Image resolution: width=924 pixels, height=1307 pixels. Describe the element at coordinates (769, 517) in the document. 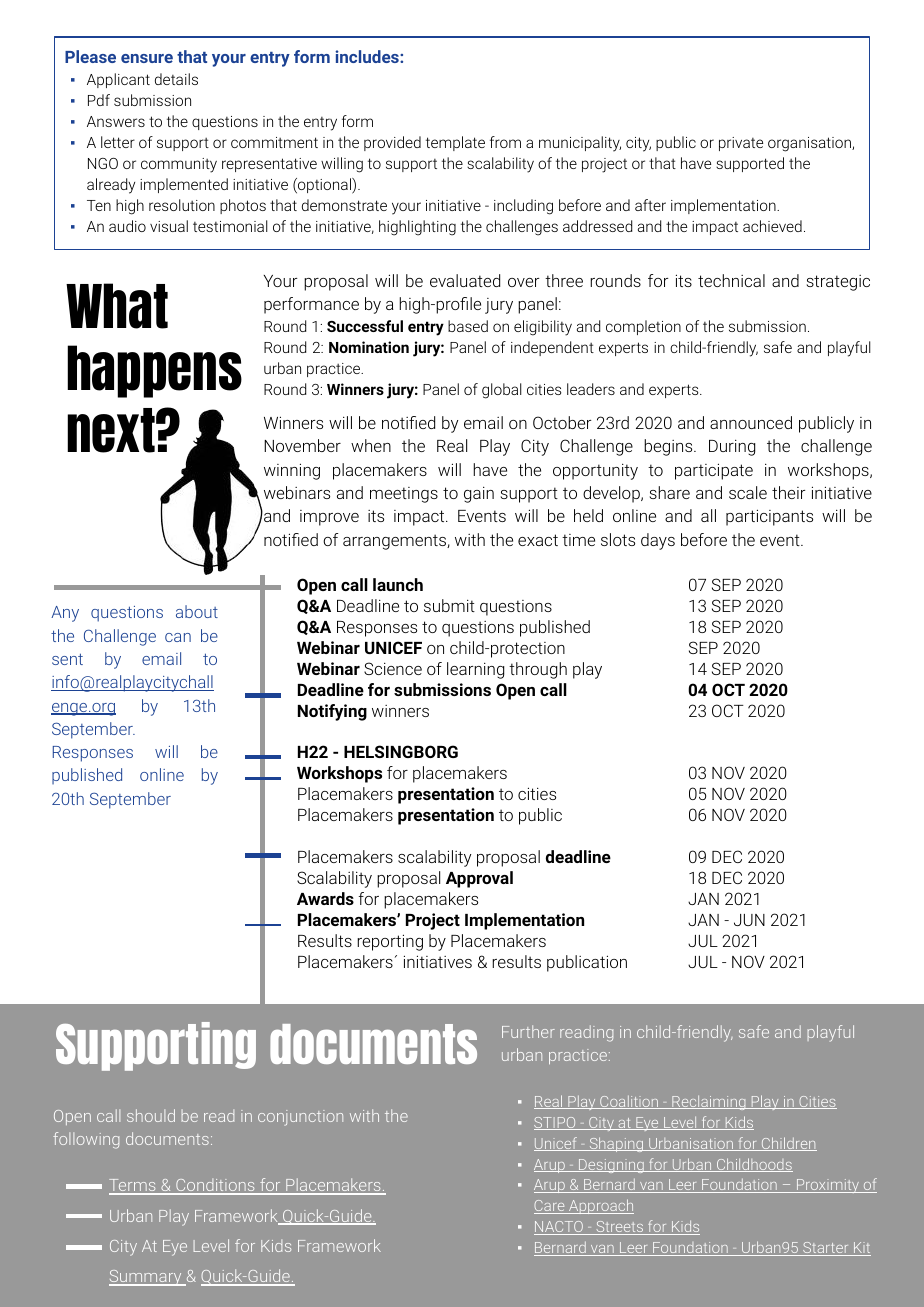

I see `participants` at that location.
